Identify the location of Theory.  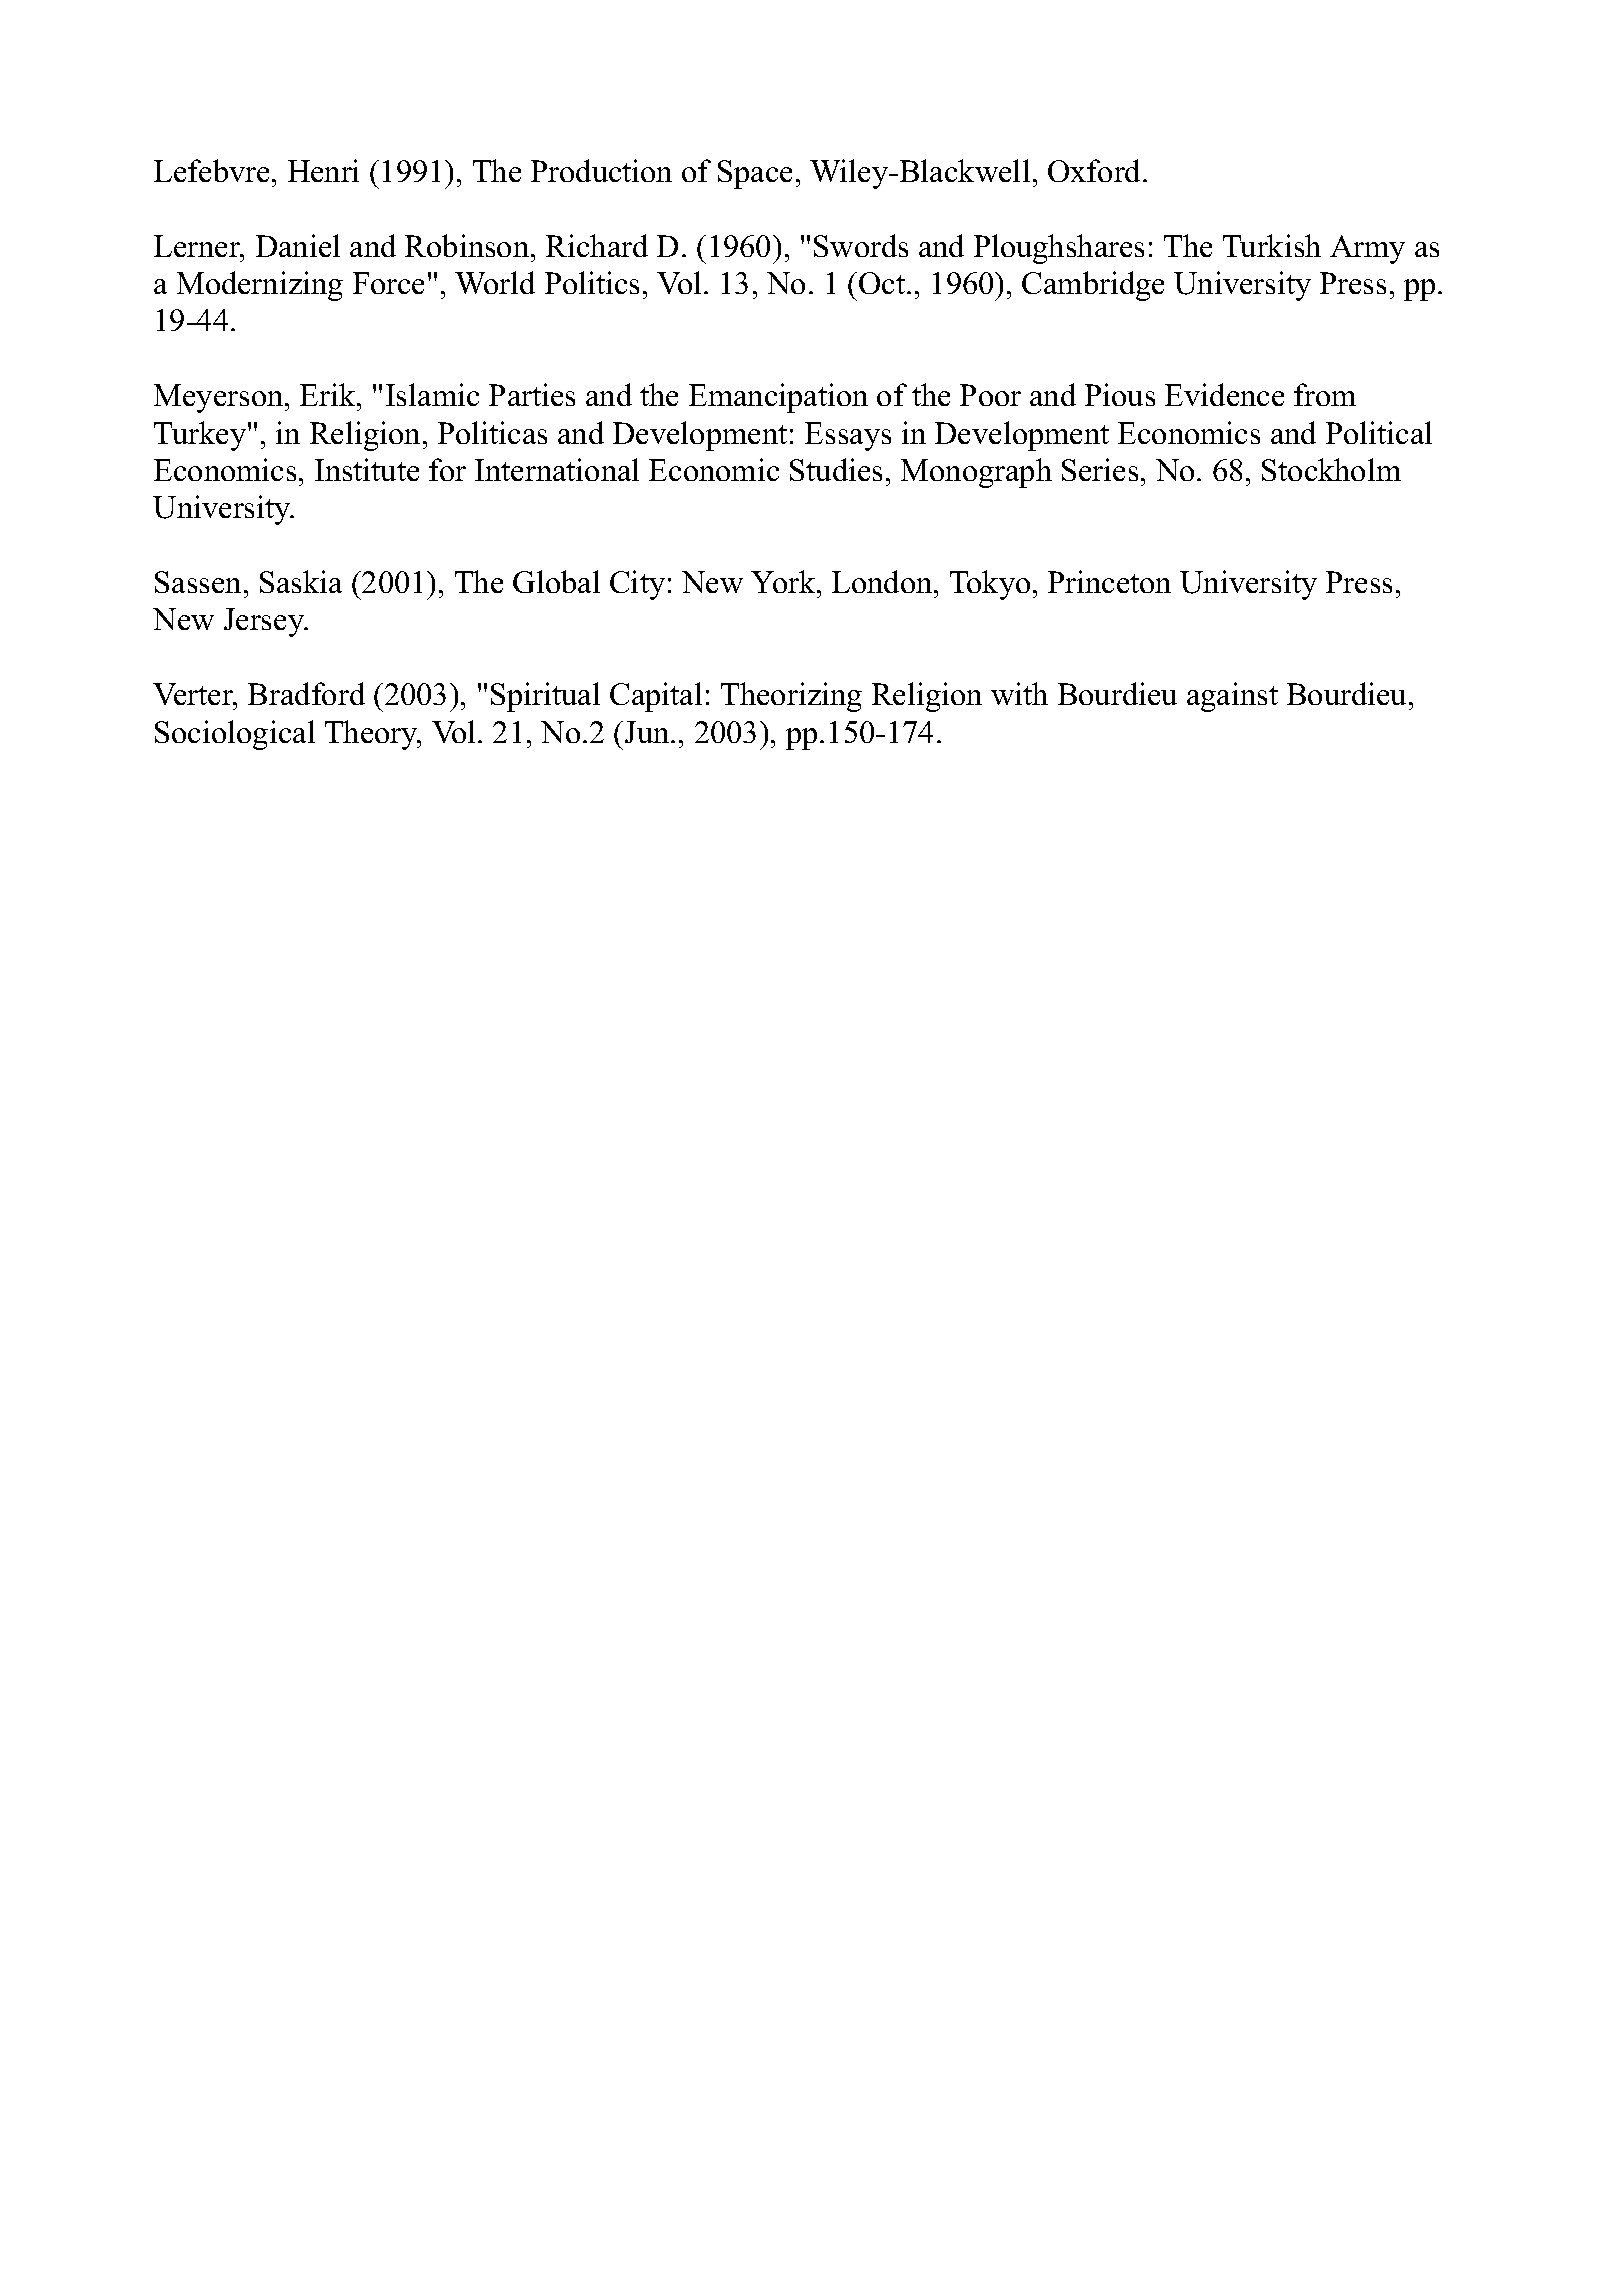
(372, 735).
